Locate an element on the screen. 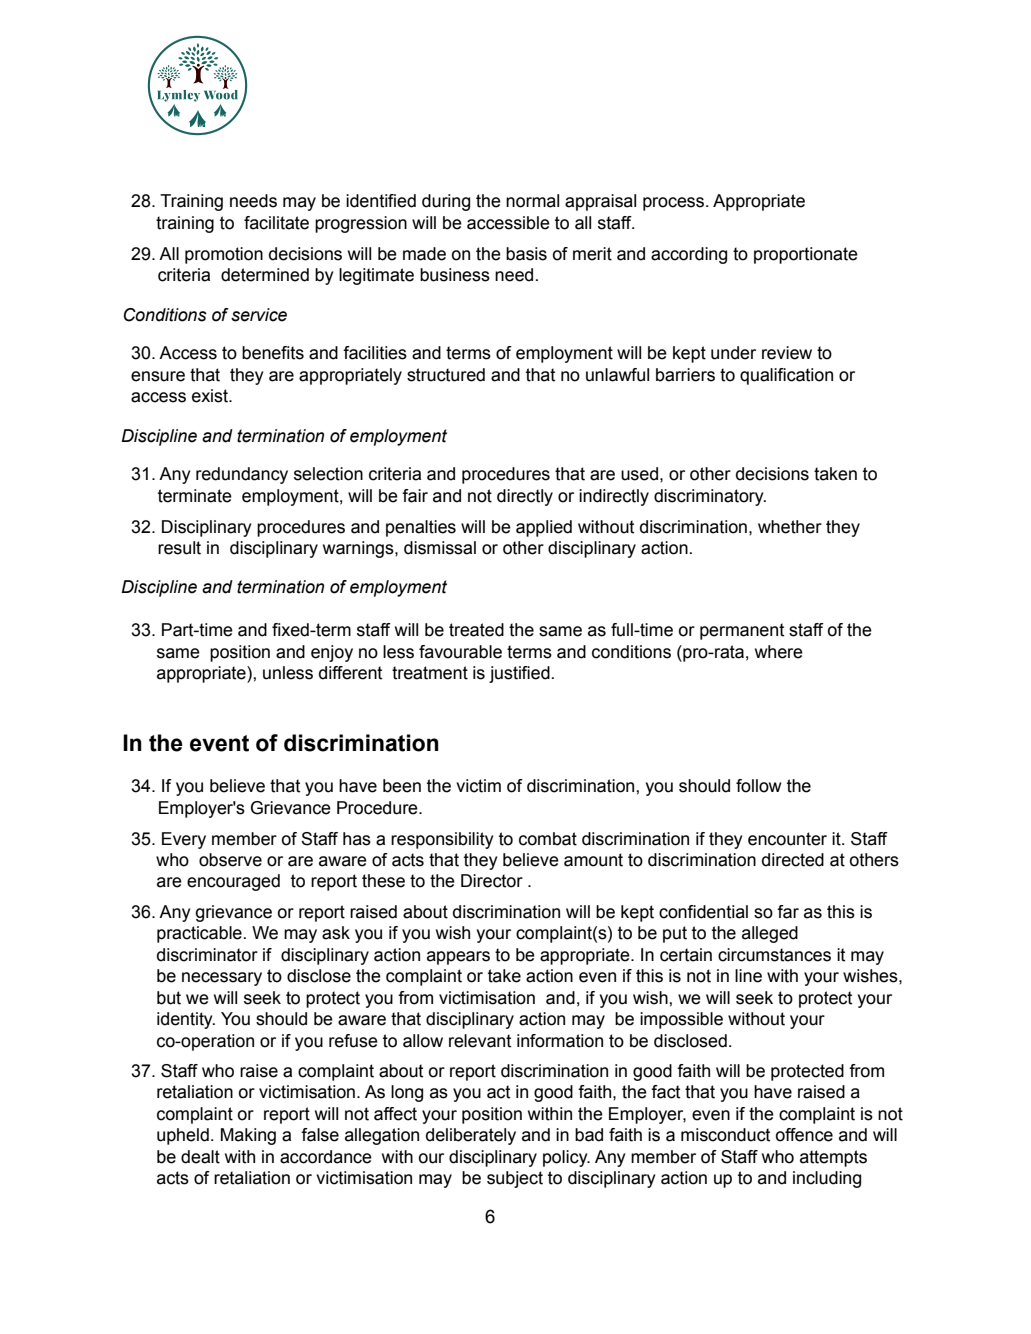 The image size is (1031, 1334). basis is located at coordinates (526, 254).
